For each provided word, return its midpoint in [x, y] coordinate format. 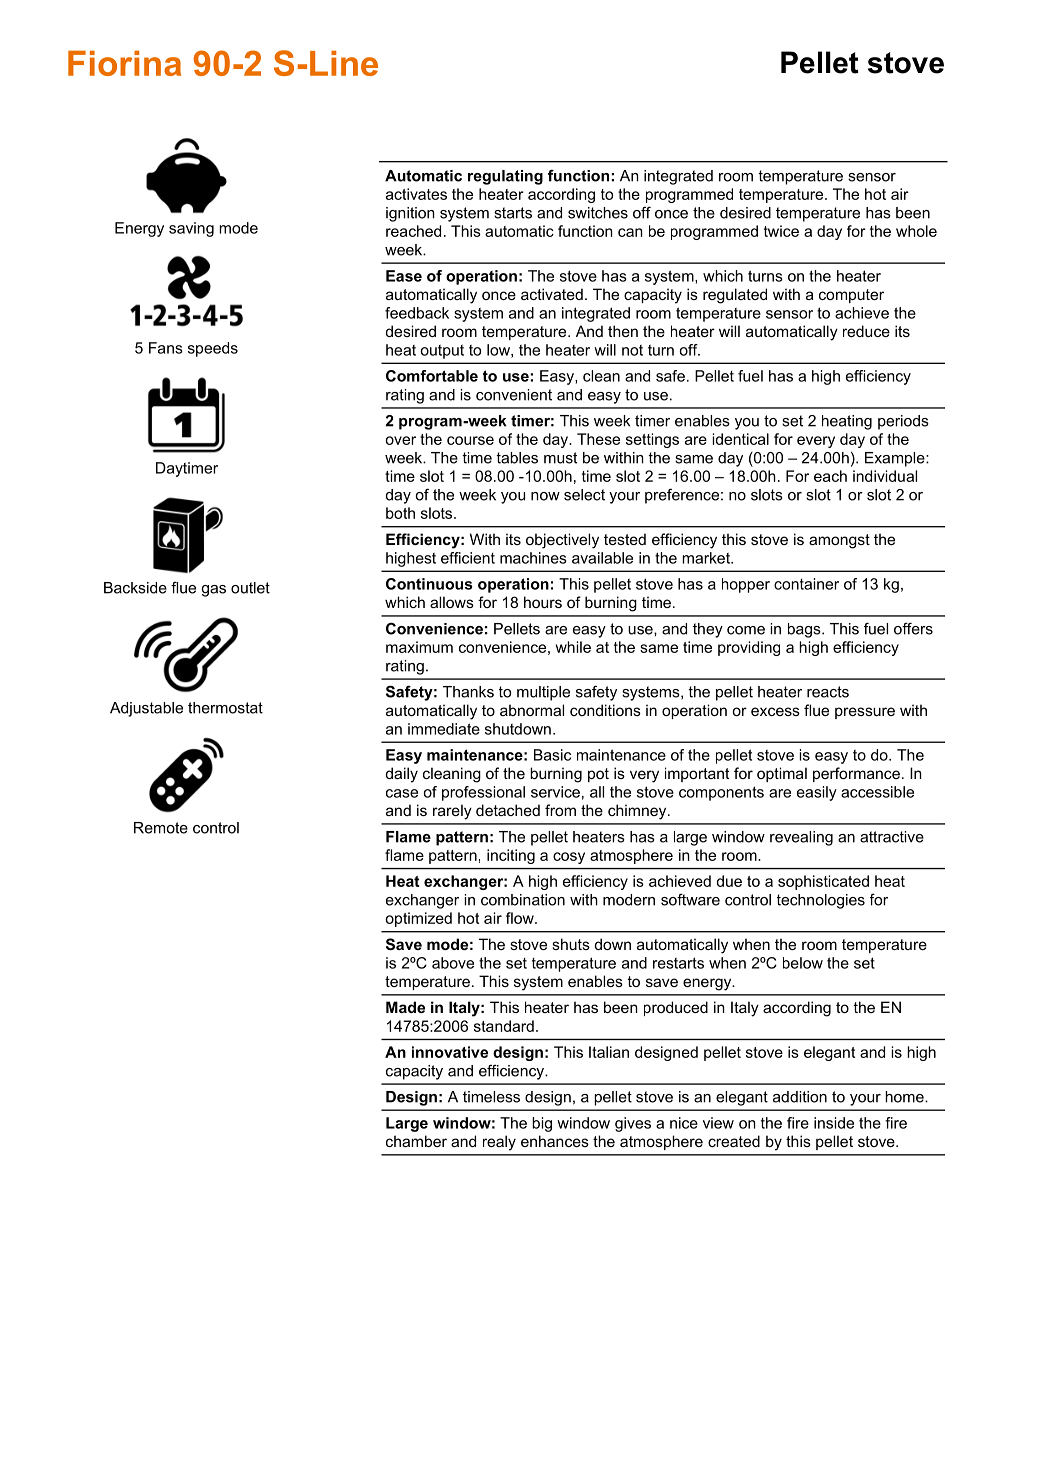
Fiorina [124, 63]
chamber [416, 1141]
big [542, 1124]
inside [834, 1123]
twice [781, 231]
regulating [505, 177]
